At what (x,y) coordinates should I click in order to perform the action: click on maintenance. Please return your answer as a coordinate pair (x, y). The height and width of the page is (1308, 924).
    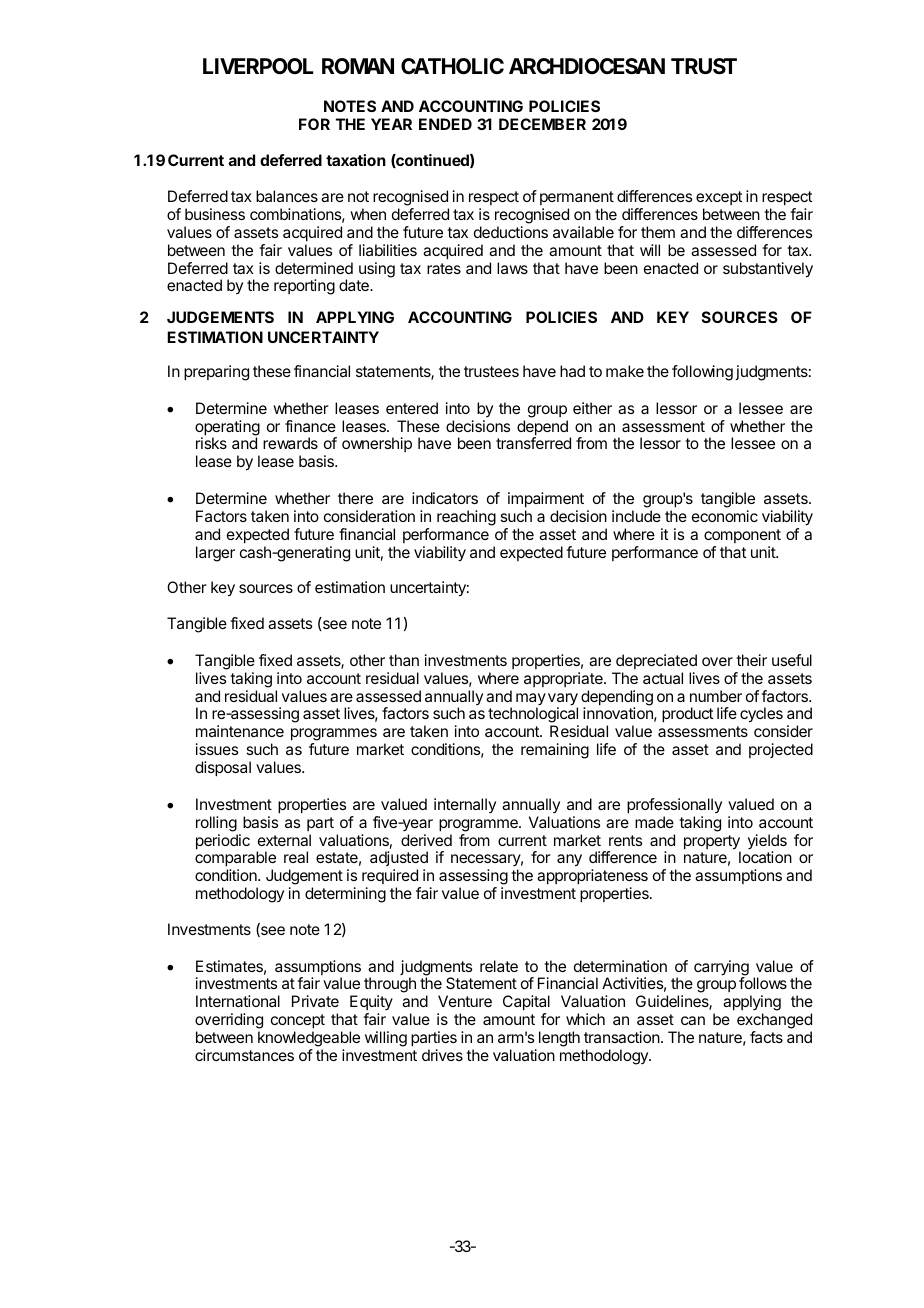
    Looking at the image, I should click on (240, 731).
